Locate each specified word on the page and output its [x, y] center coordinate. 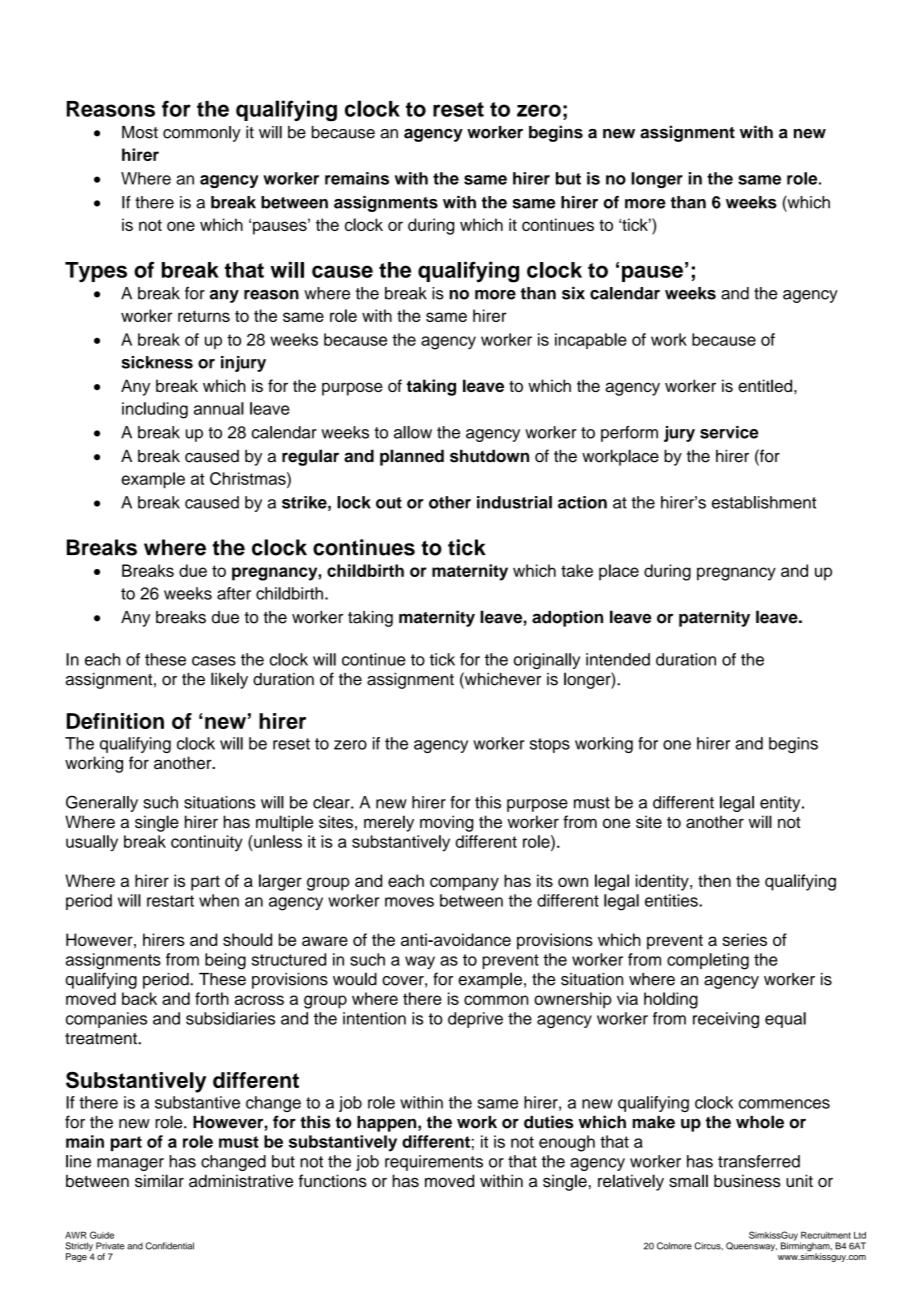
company [464, 884]
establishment [764, 502]
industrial [514, 502]
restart [170, 901]
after [234, 593]
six [573, 293]
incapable [591, 341]
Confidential [170, 1246]
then [714, 880]
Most [140, 132]
